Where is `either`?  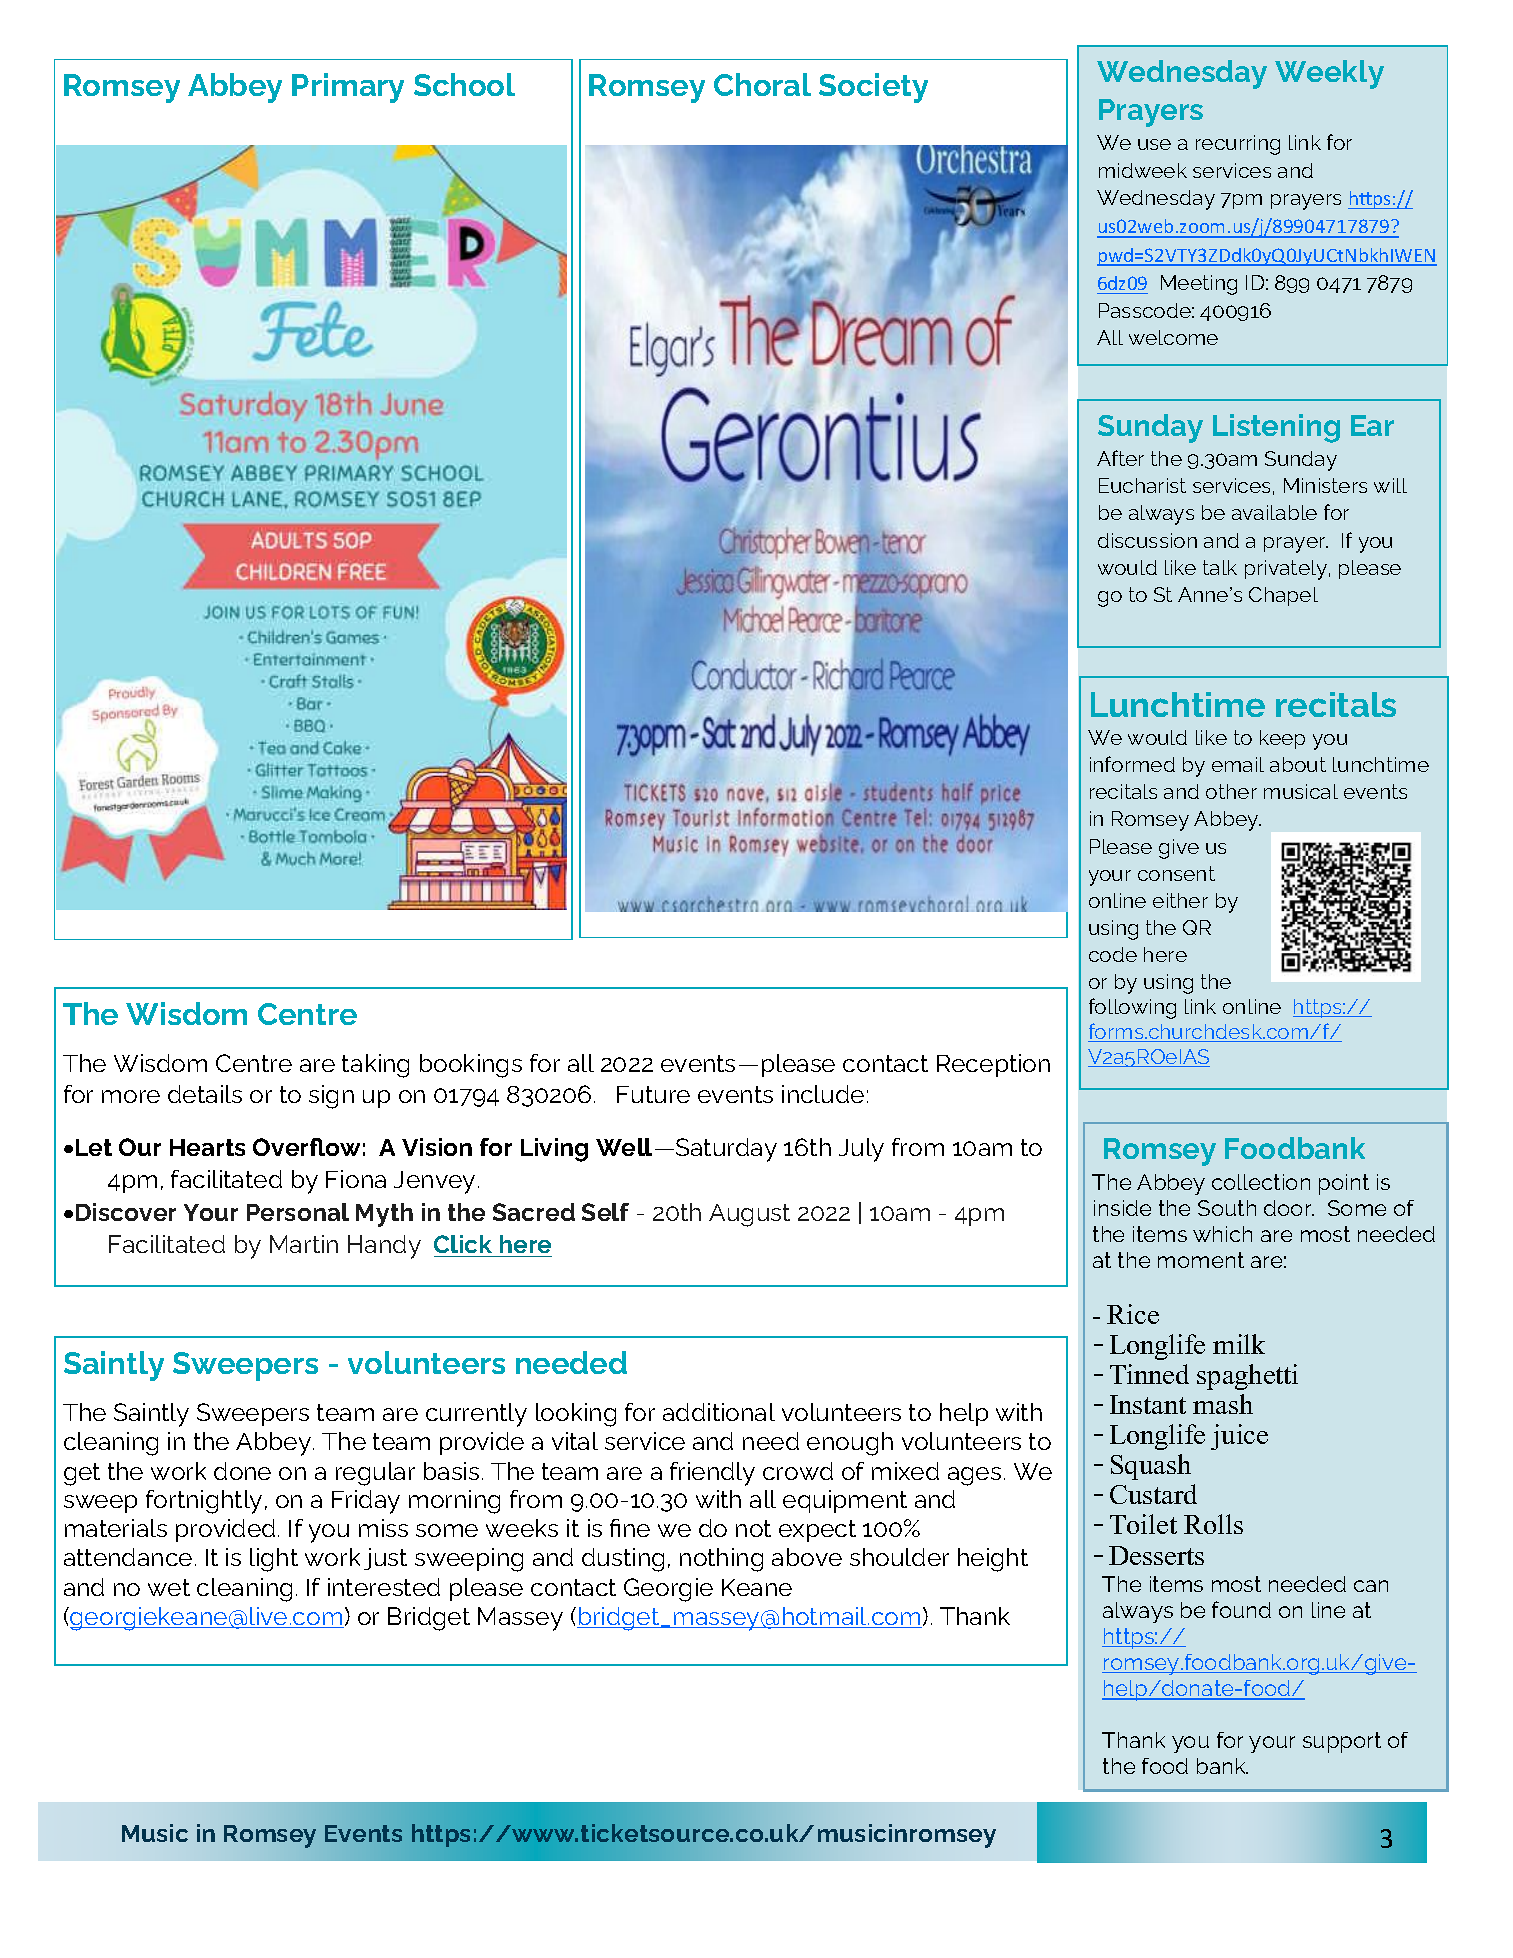
either is located at coordinates (1180, 900).
